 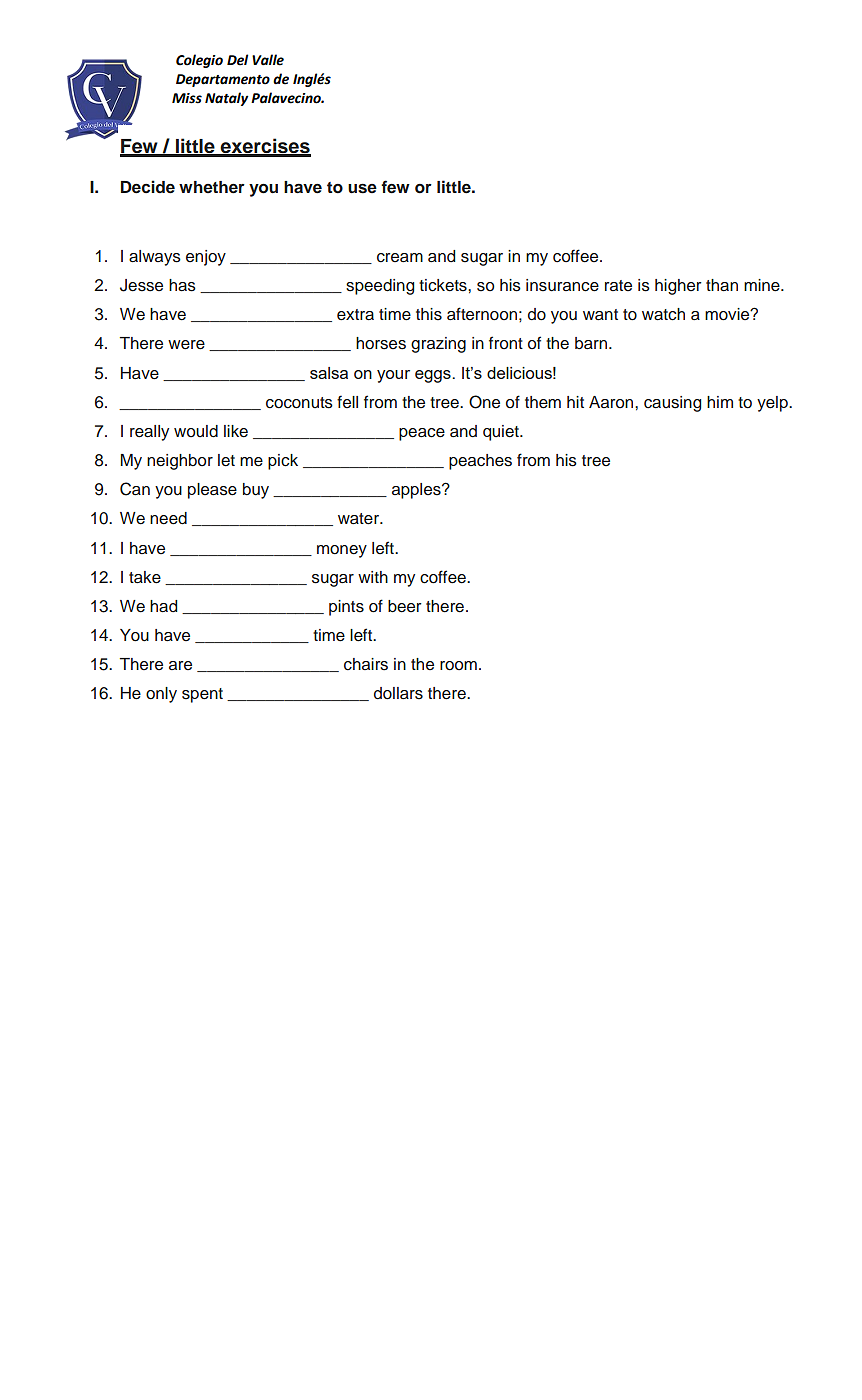 I want to click on Departamento, so click(x=223, y=80).
